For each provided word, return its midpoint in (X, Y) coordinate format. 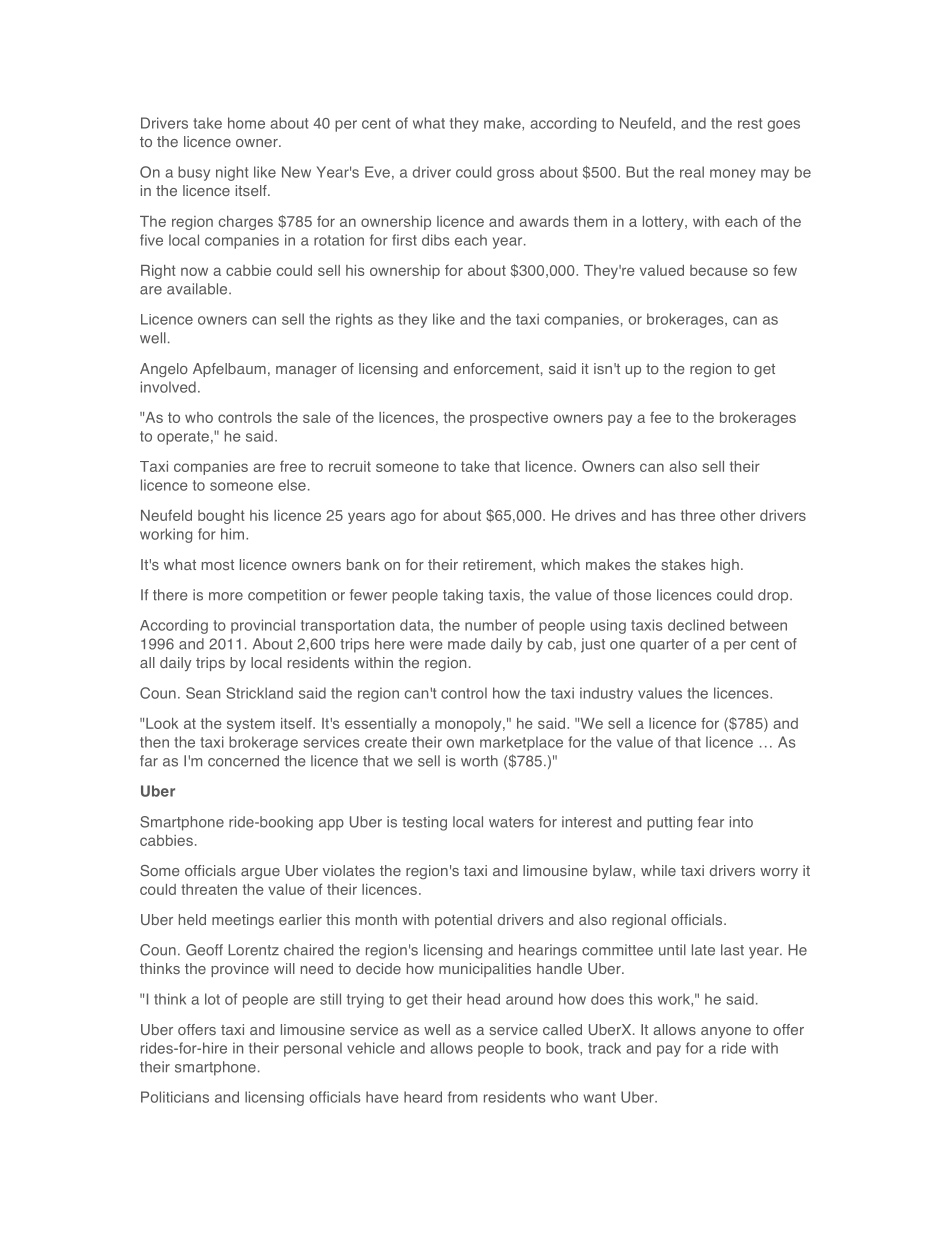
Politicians (175, 1097)
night (232, 173)
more (226, 596)
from (462, 1097)
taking (463, 596)
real (692, 172)
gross (515, 175)
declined (696, 625)
